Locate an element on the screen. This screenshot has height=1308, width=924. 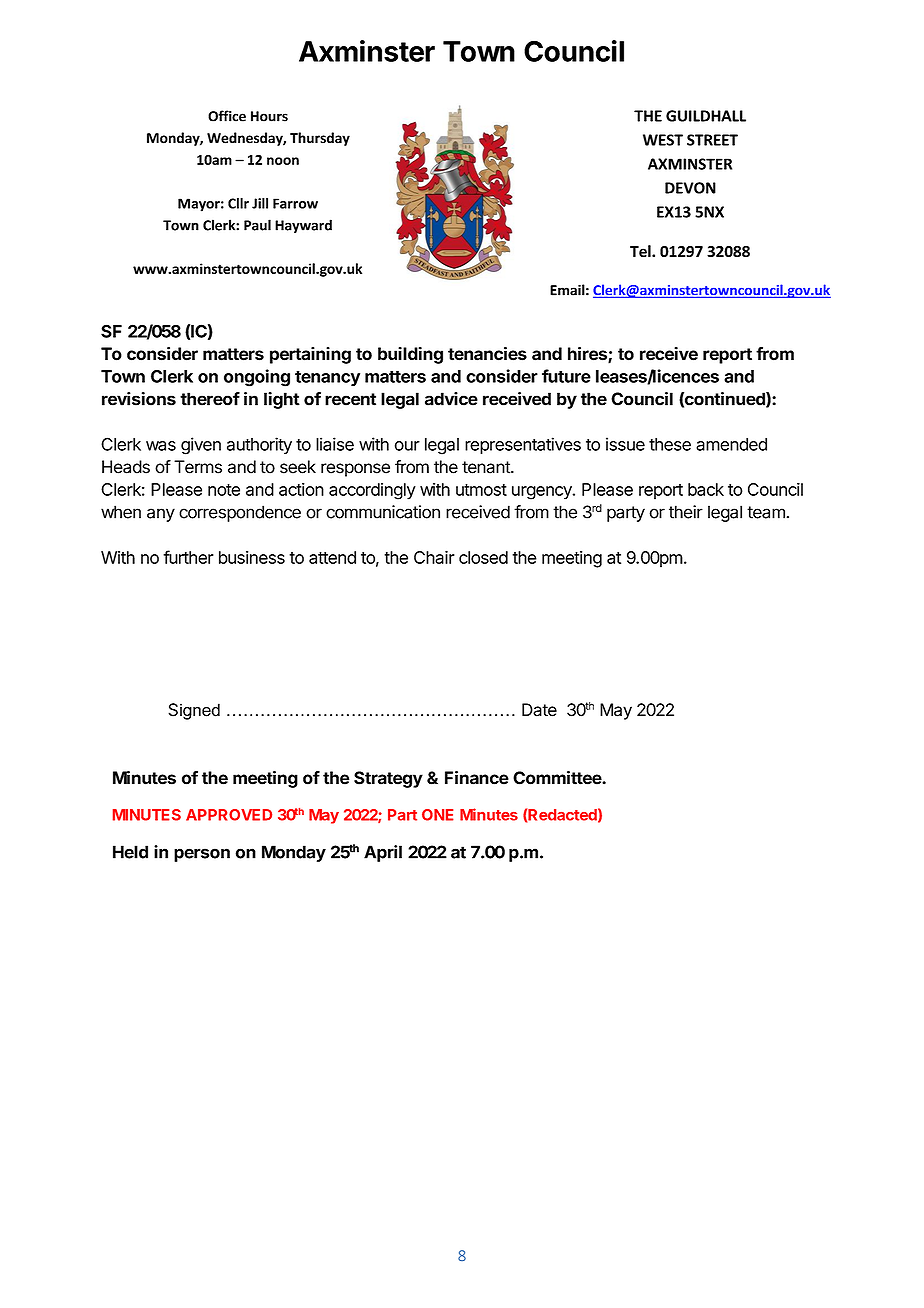
Thursday is located at coordinates (320, 139).
